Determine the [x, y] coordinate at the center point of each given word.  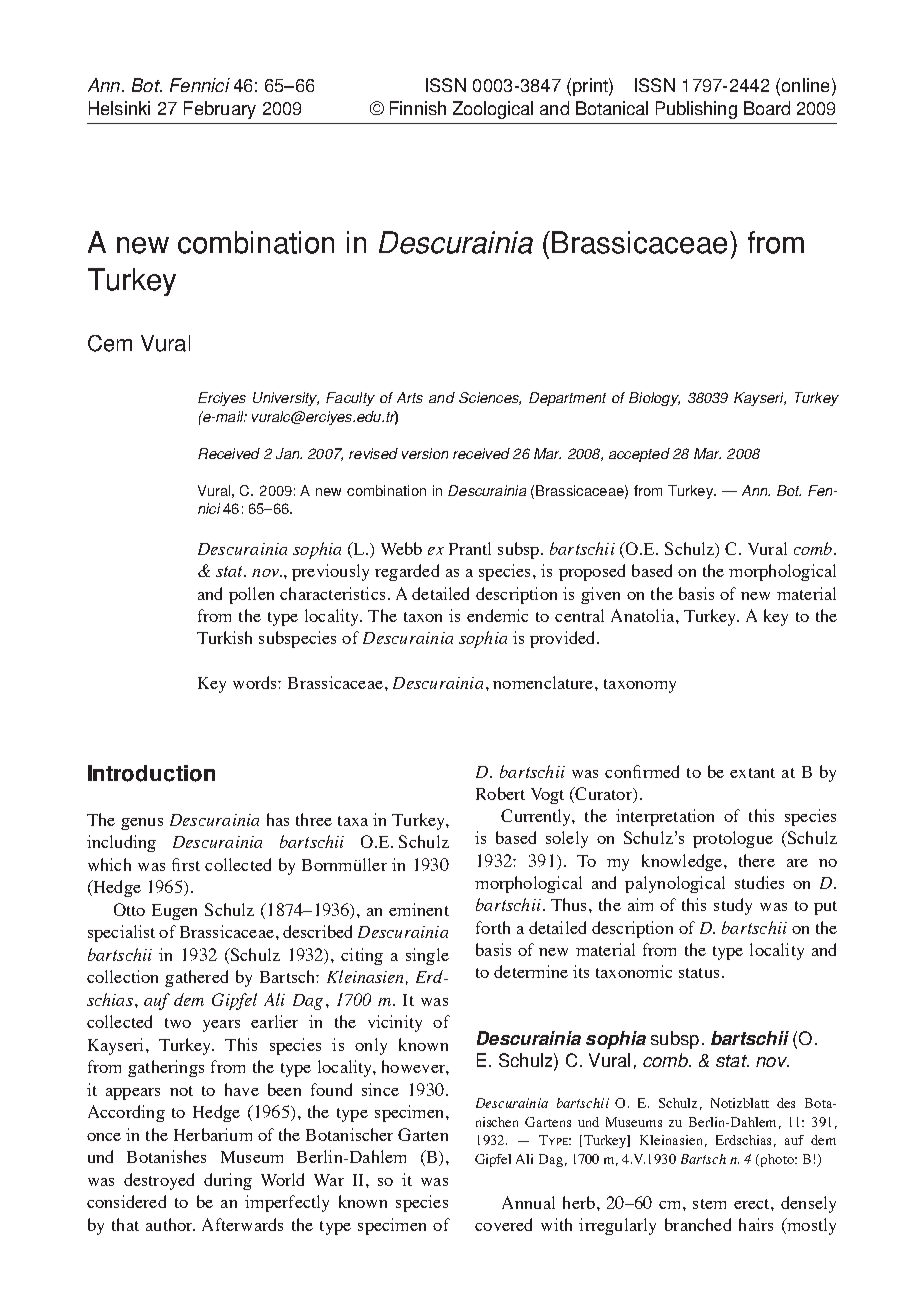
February [220, 110]
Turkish [224, 637]
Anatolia [642, 615]
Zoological [493, 110]
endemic [497, 615]
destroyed [159, 1181]
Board [767, 108]
